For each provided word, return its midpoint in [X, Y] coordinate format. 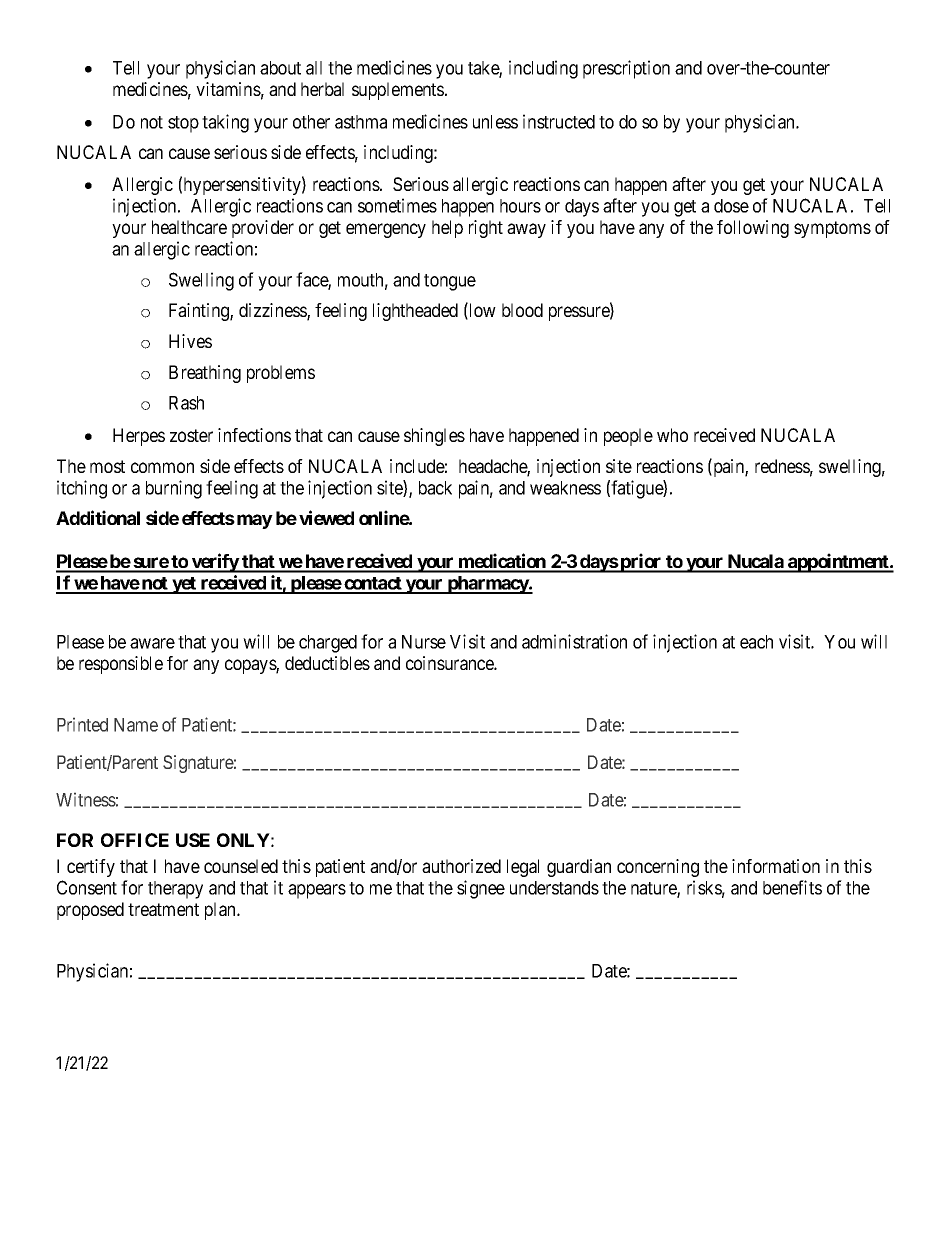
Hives [190, 341]
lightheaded [415, 312]
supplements [398, 91]
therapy [175, 890]
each [756, 642]
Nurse [424, 642]
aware [152, 643]
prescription [626, 69]
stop [183, 124]
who [672, 435]
